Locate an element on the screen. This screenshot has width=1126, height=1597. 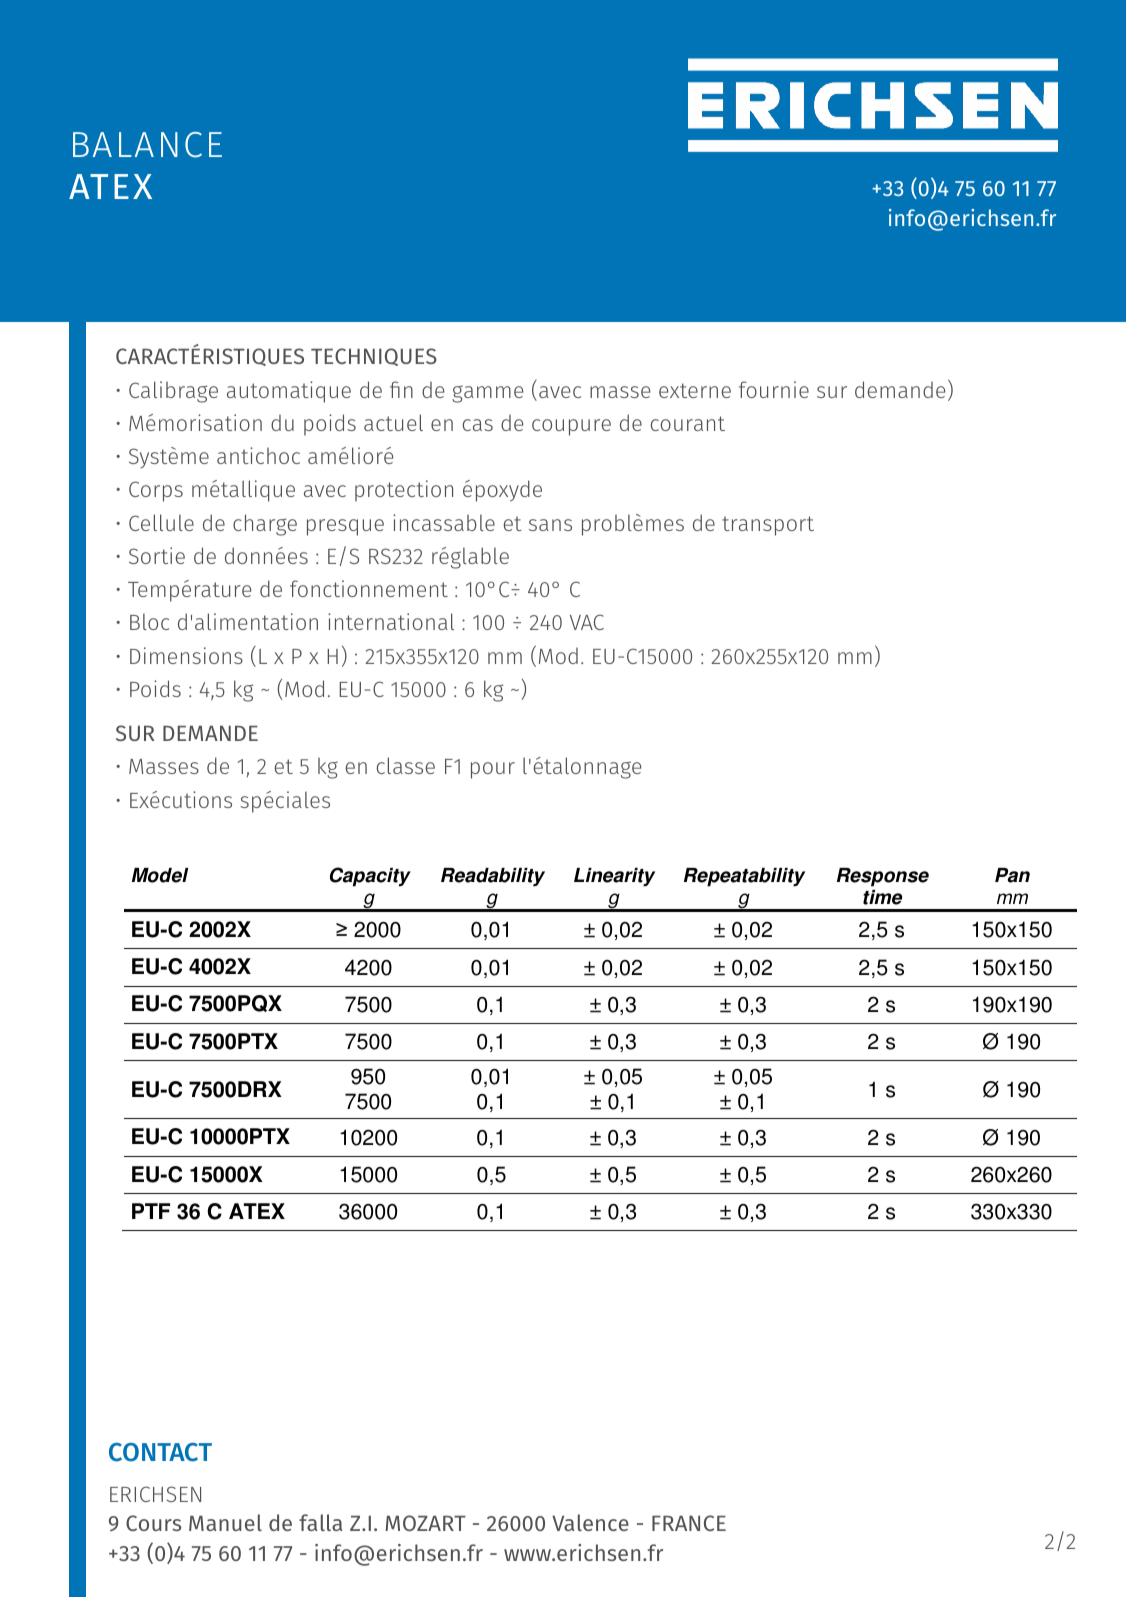
Linearity is located at coordinates (614, 877).
